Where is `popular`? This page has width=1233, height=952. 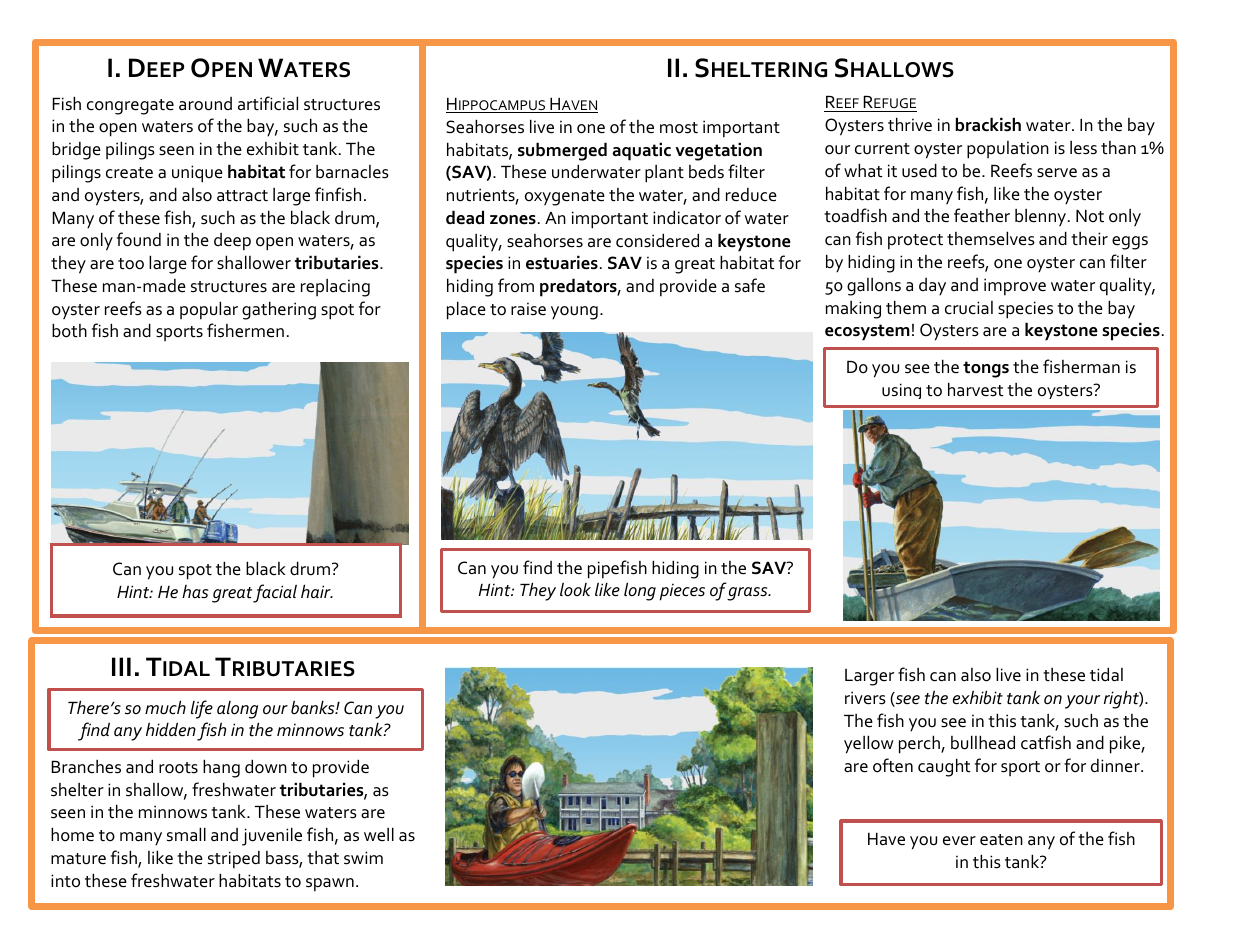
popular is located at coordinates (209, 310).
